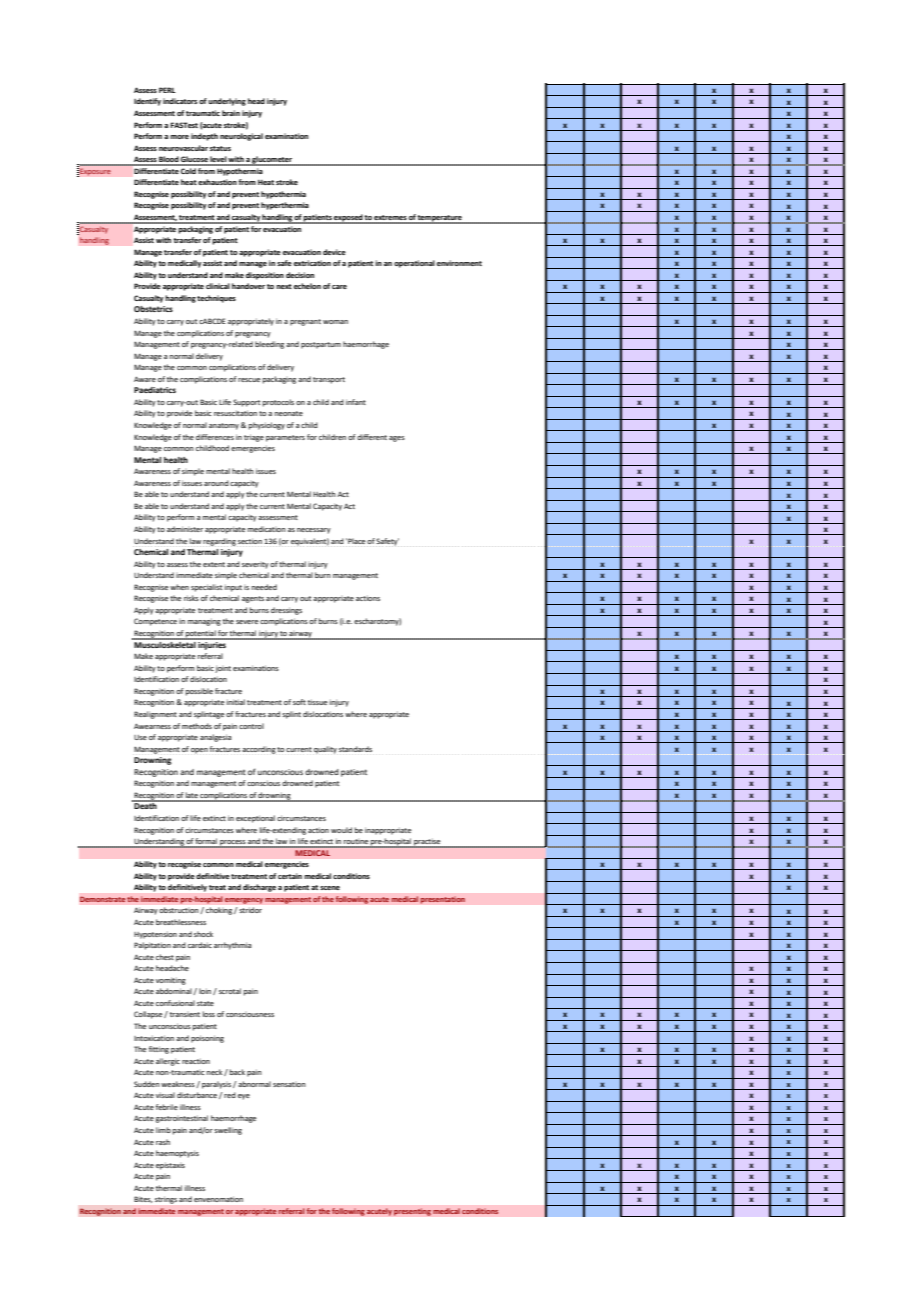  Describe the element at coordinates (147, 102) in the page. I see `Identify` at that location.
